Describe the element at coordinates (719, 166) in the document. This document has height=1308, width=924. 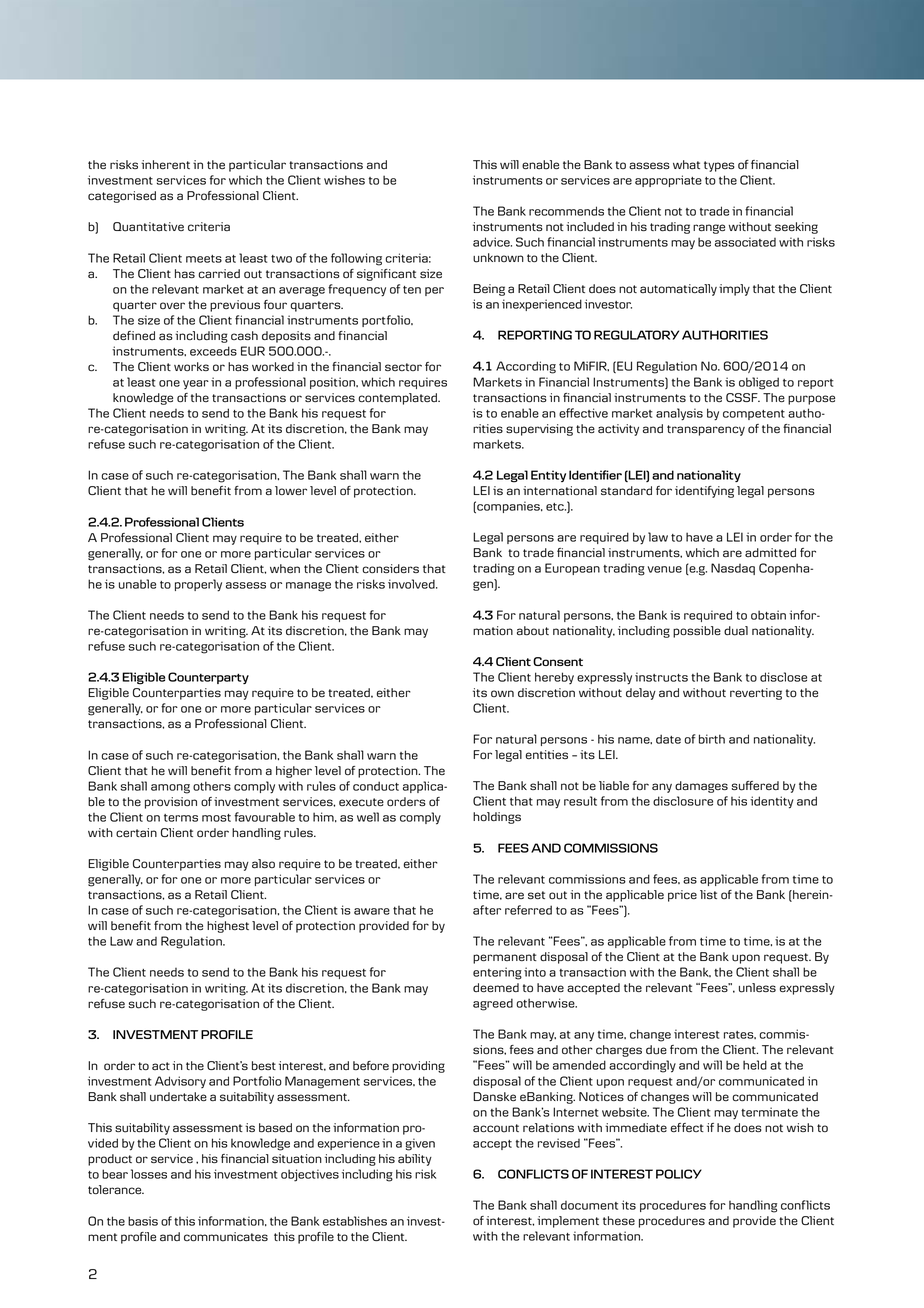
I see `types` at that location.
